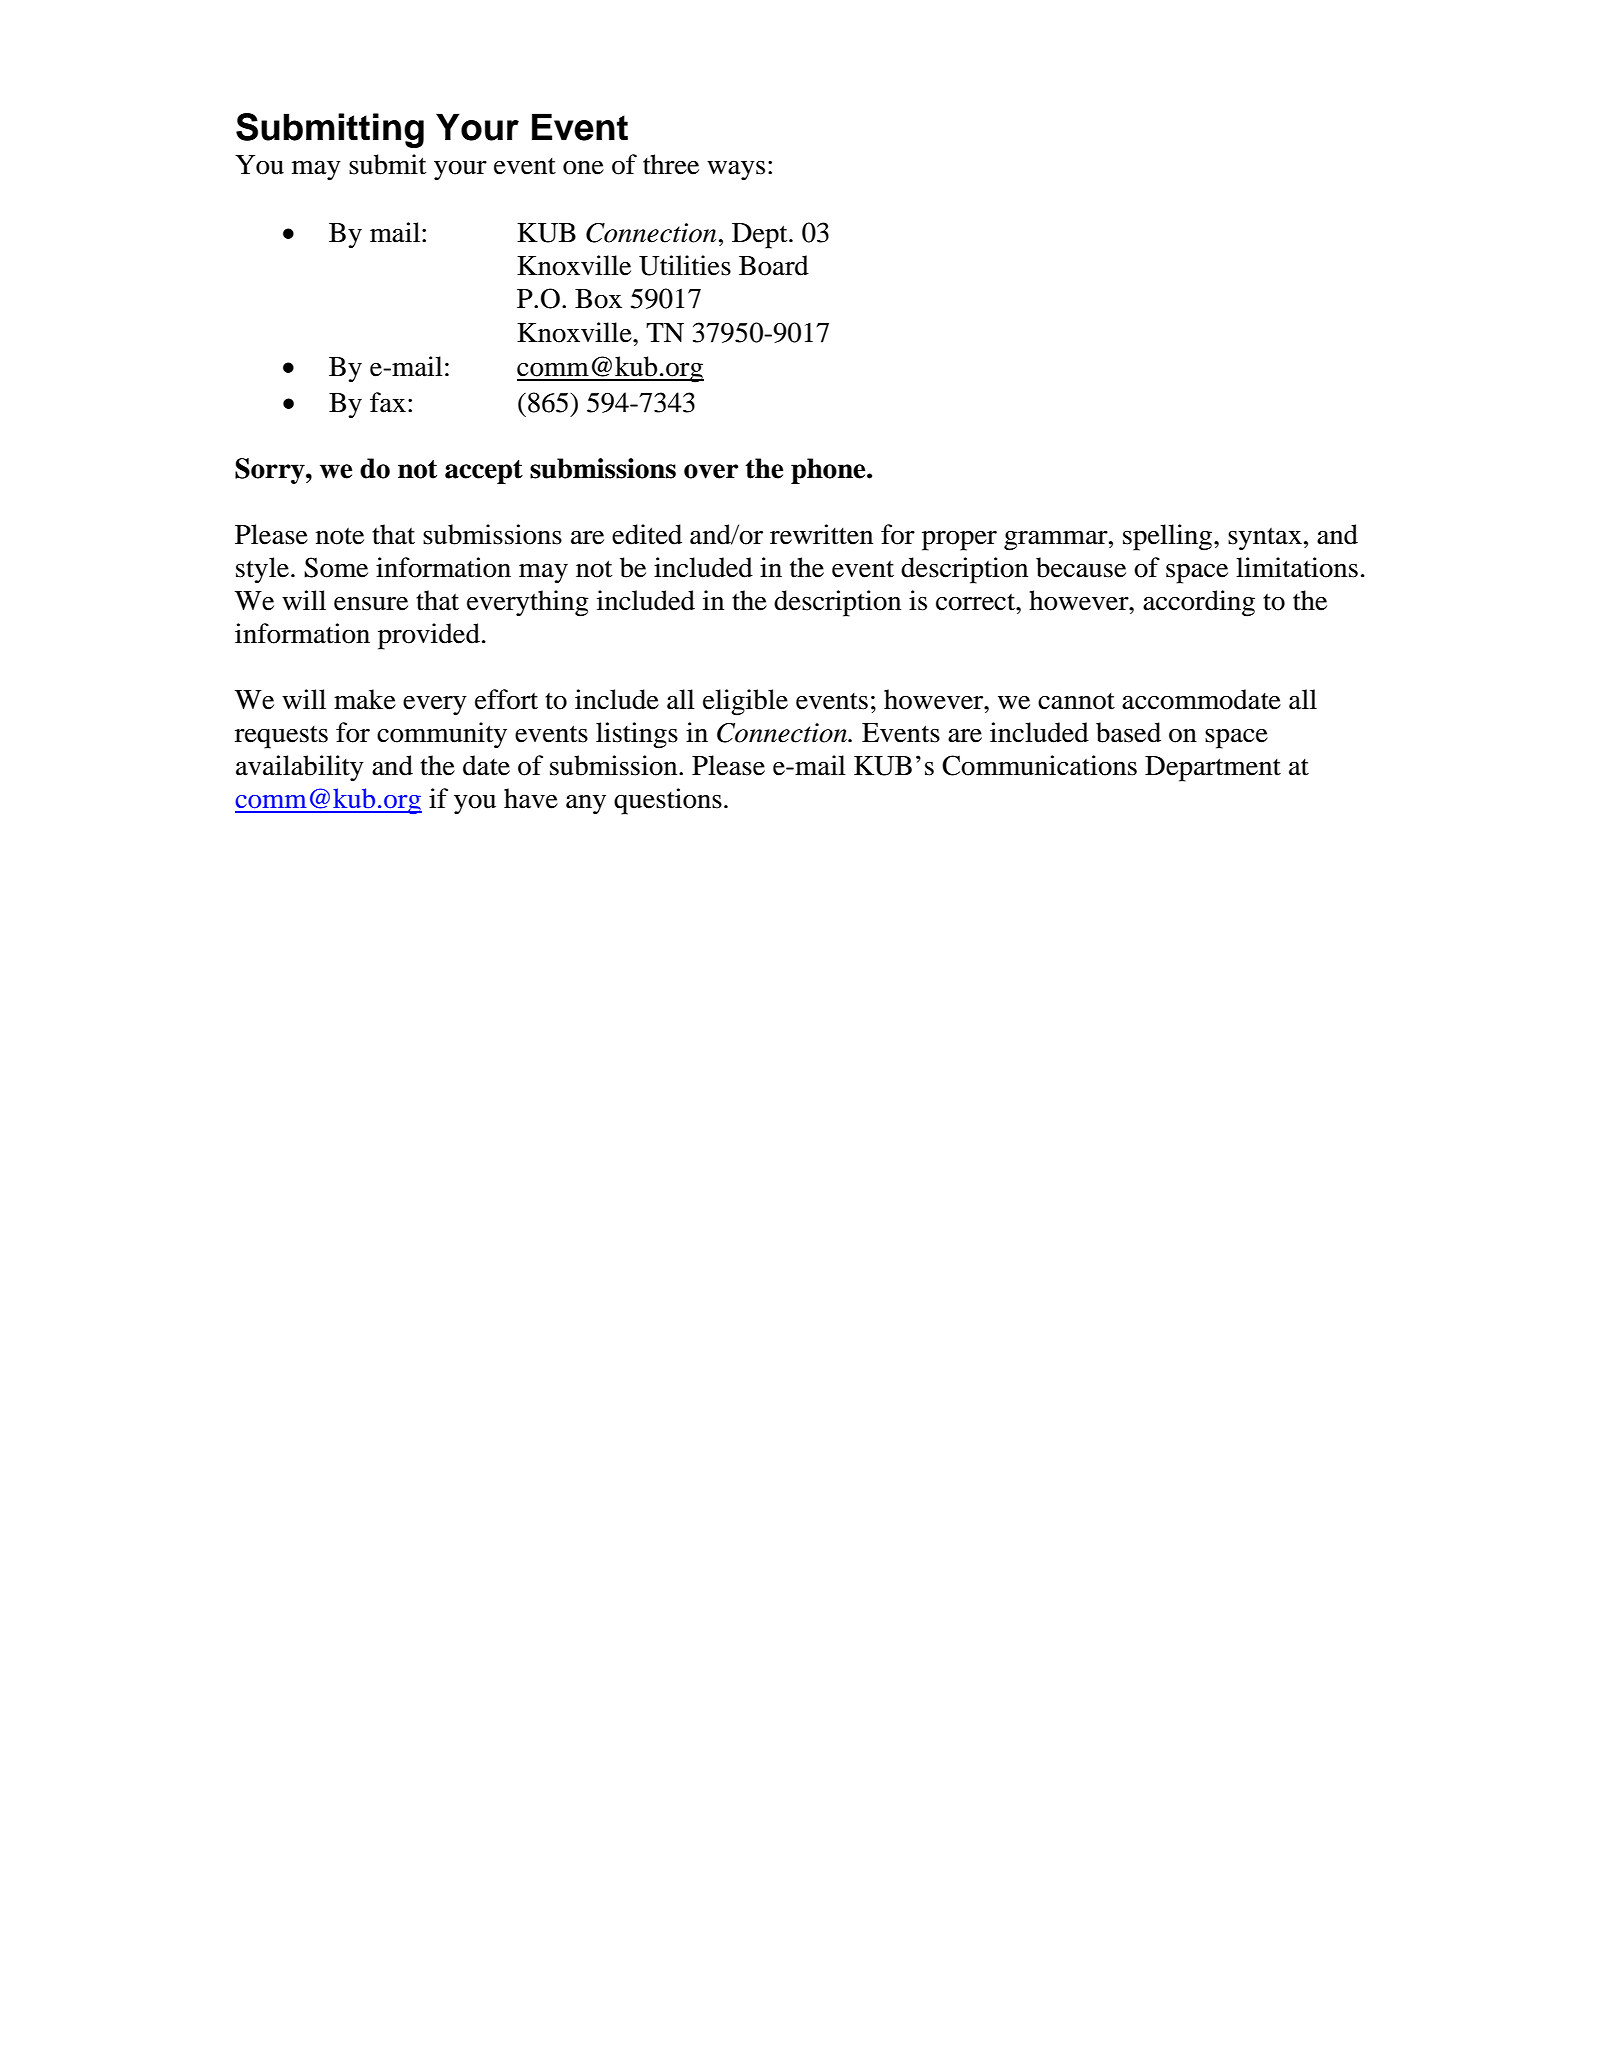 The height and width of the screenshot is (2068, 1598). Describe the element at coordinates (671, 164) in the screenshot. I see `three` at that location.
